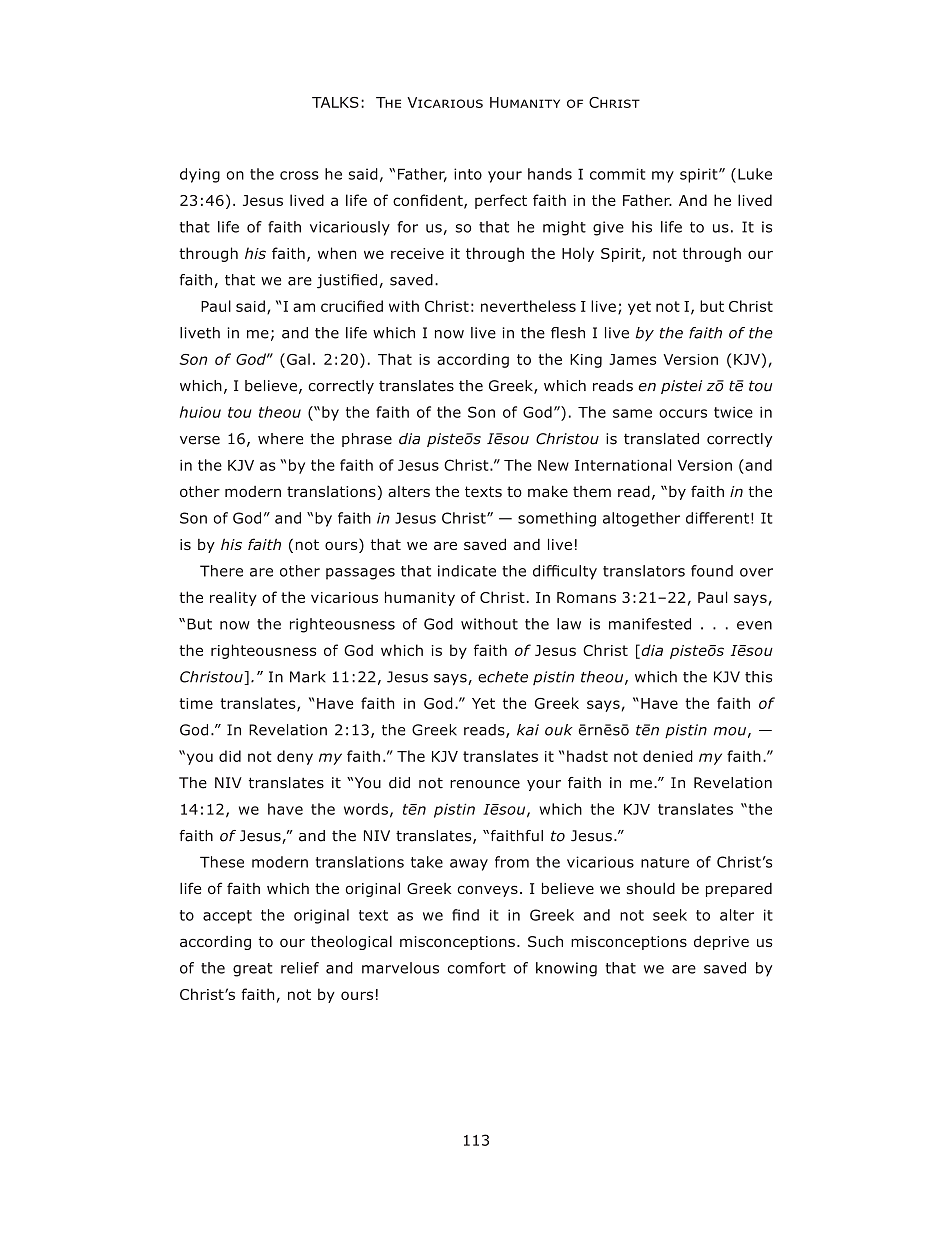 The width and height of the image is (952, 1233). Describe the element at coordinates (308, 677) in the image. I see `Mark` at that location.
